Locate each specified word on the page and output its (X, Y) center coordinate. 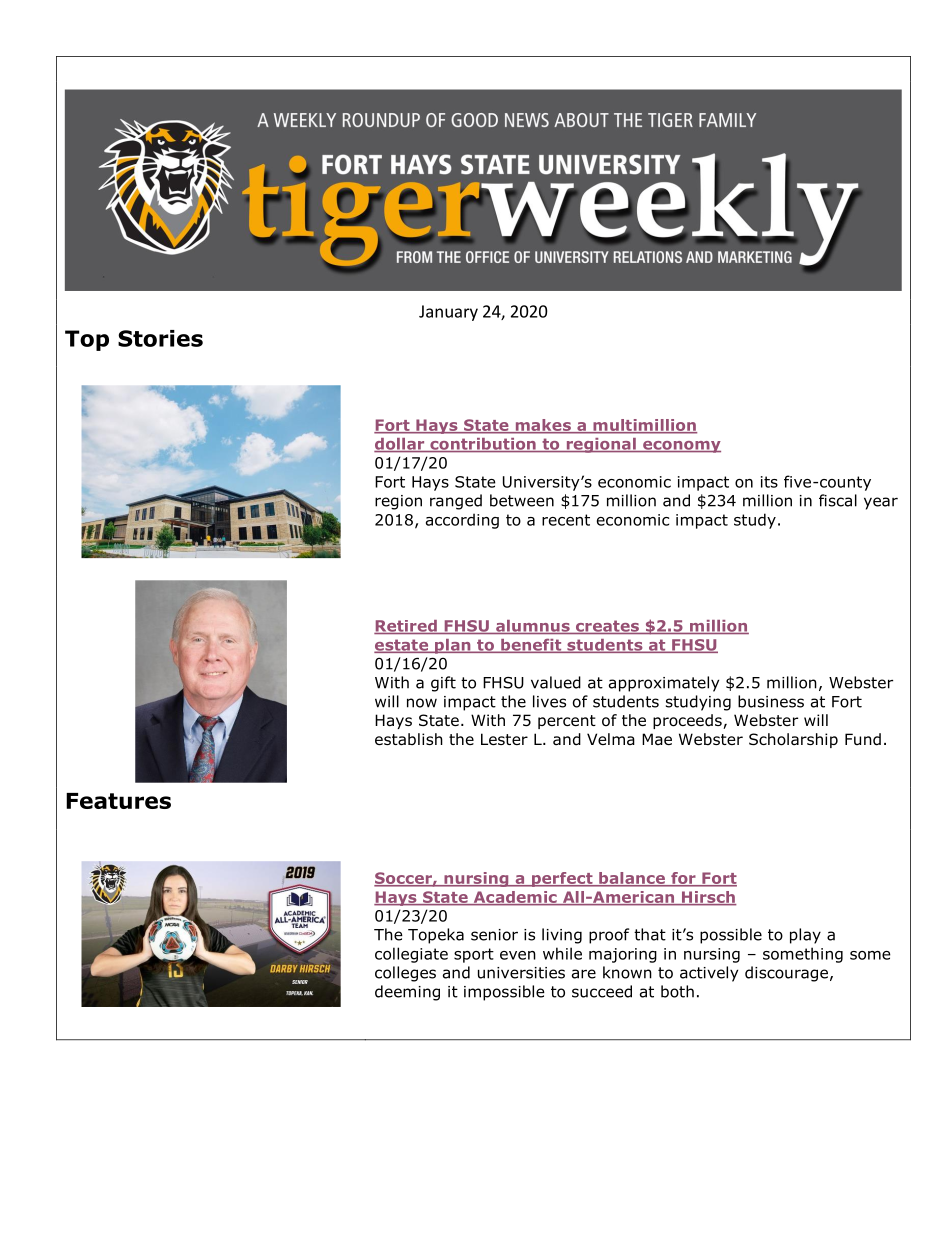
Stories (160, 338)
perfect (562, 879)
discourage (786, 974)
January (448, 313)
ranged (456, 502)
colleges (405, 974)
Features (118, 801)
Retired (406, 627)
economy (681, 447)
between (522, 500)
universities (521, 973)
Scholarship (793, 740)
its (769, 482)
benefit (531, 646)
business (771, 701)
